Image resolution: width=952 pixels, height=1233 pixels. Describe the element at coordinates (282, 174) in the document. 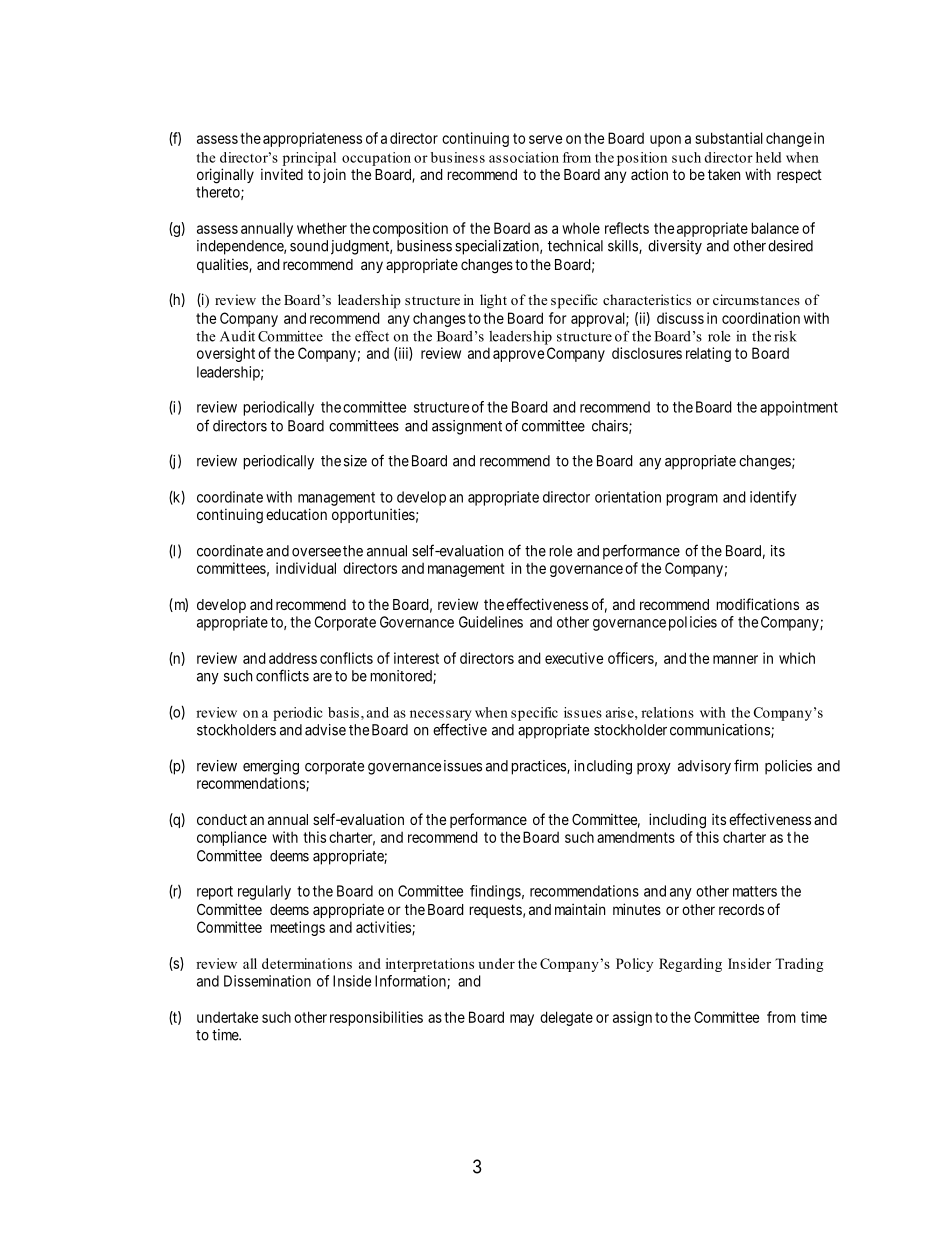

I see `invited` at that location.
